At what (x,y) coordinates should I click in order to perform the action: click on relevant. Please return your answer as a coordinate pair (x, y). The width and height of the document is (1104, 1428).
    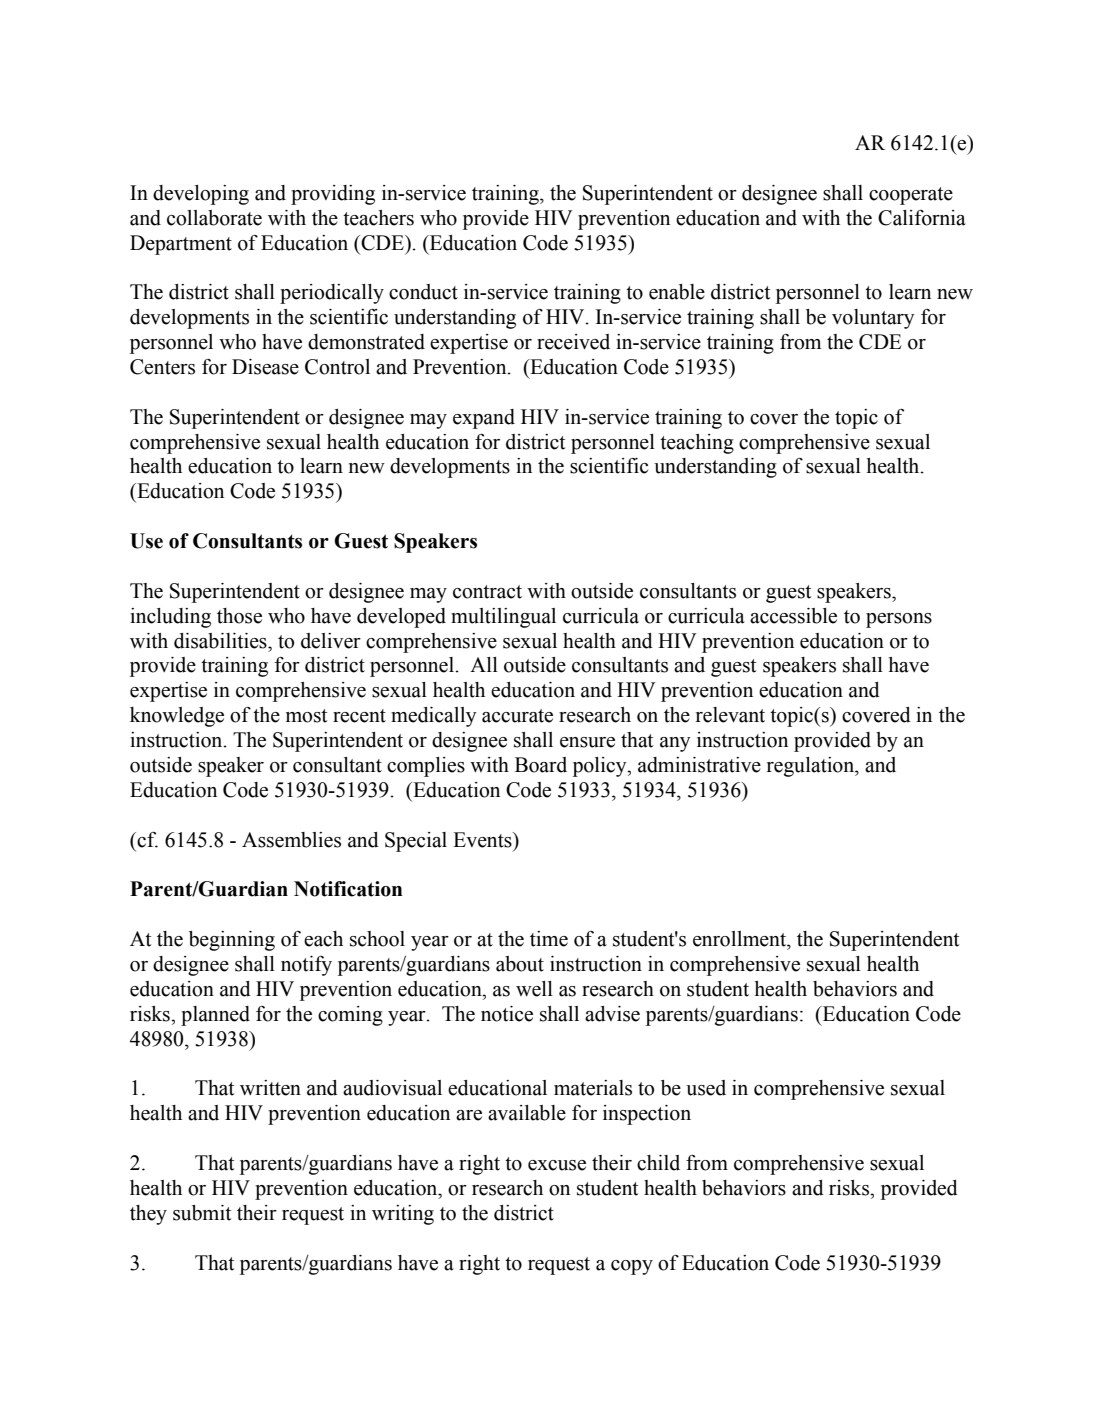
    Looking at the image, I should click on (730, 715).
